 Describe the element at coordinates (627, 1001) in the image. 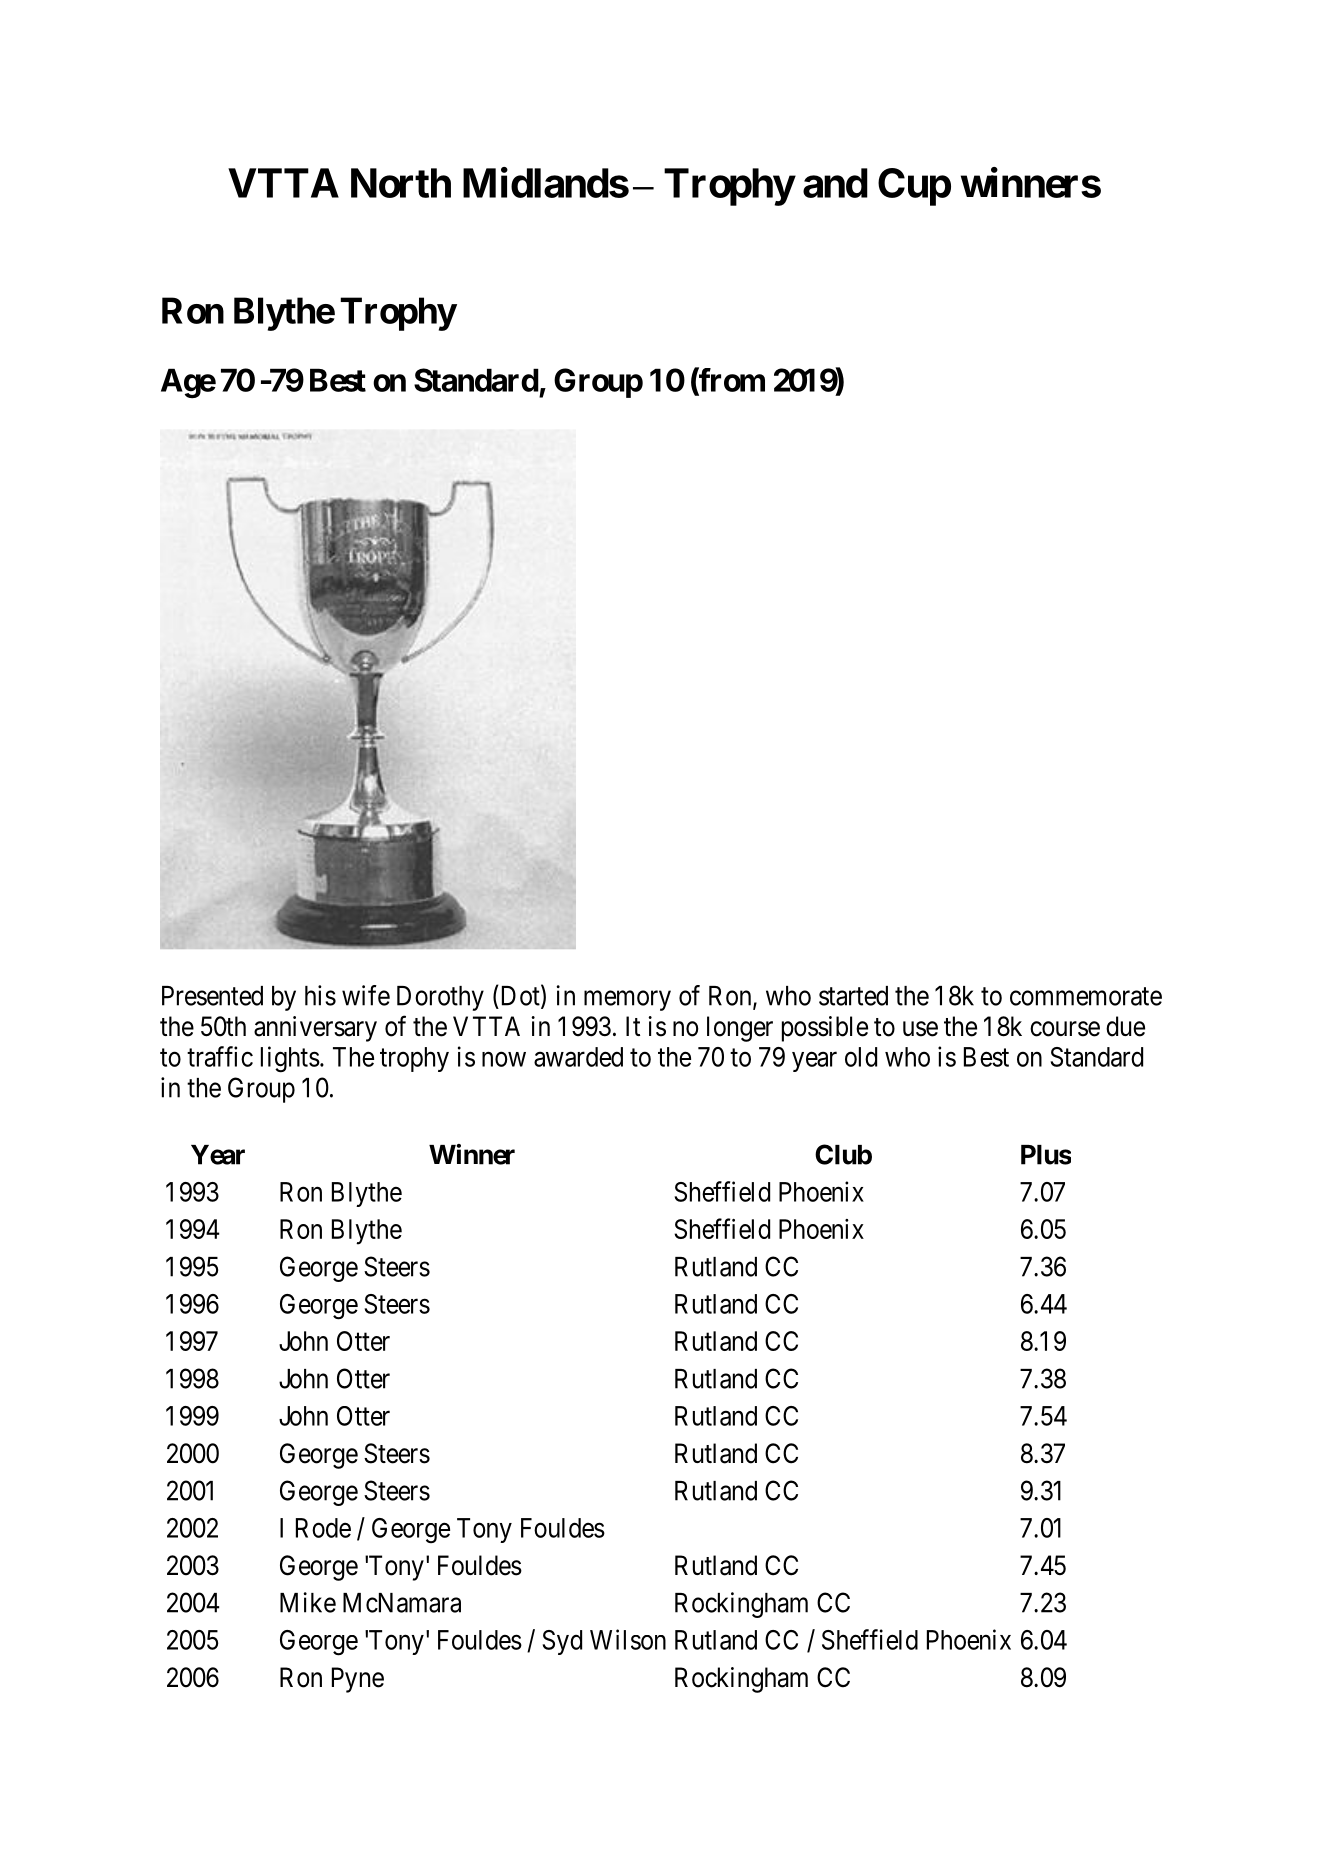

I see `memory` at that location.
